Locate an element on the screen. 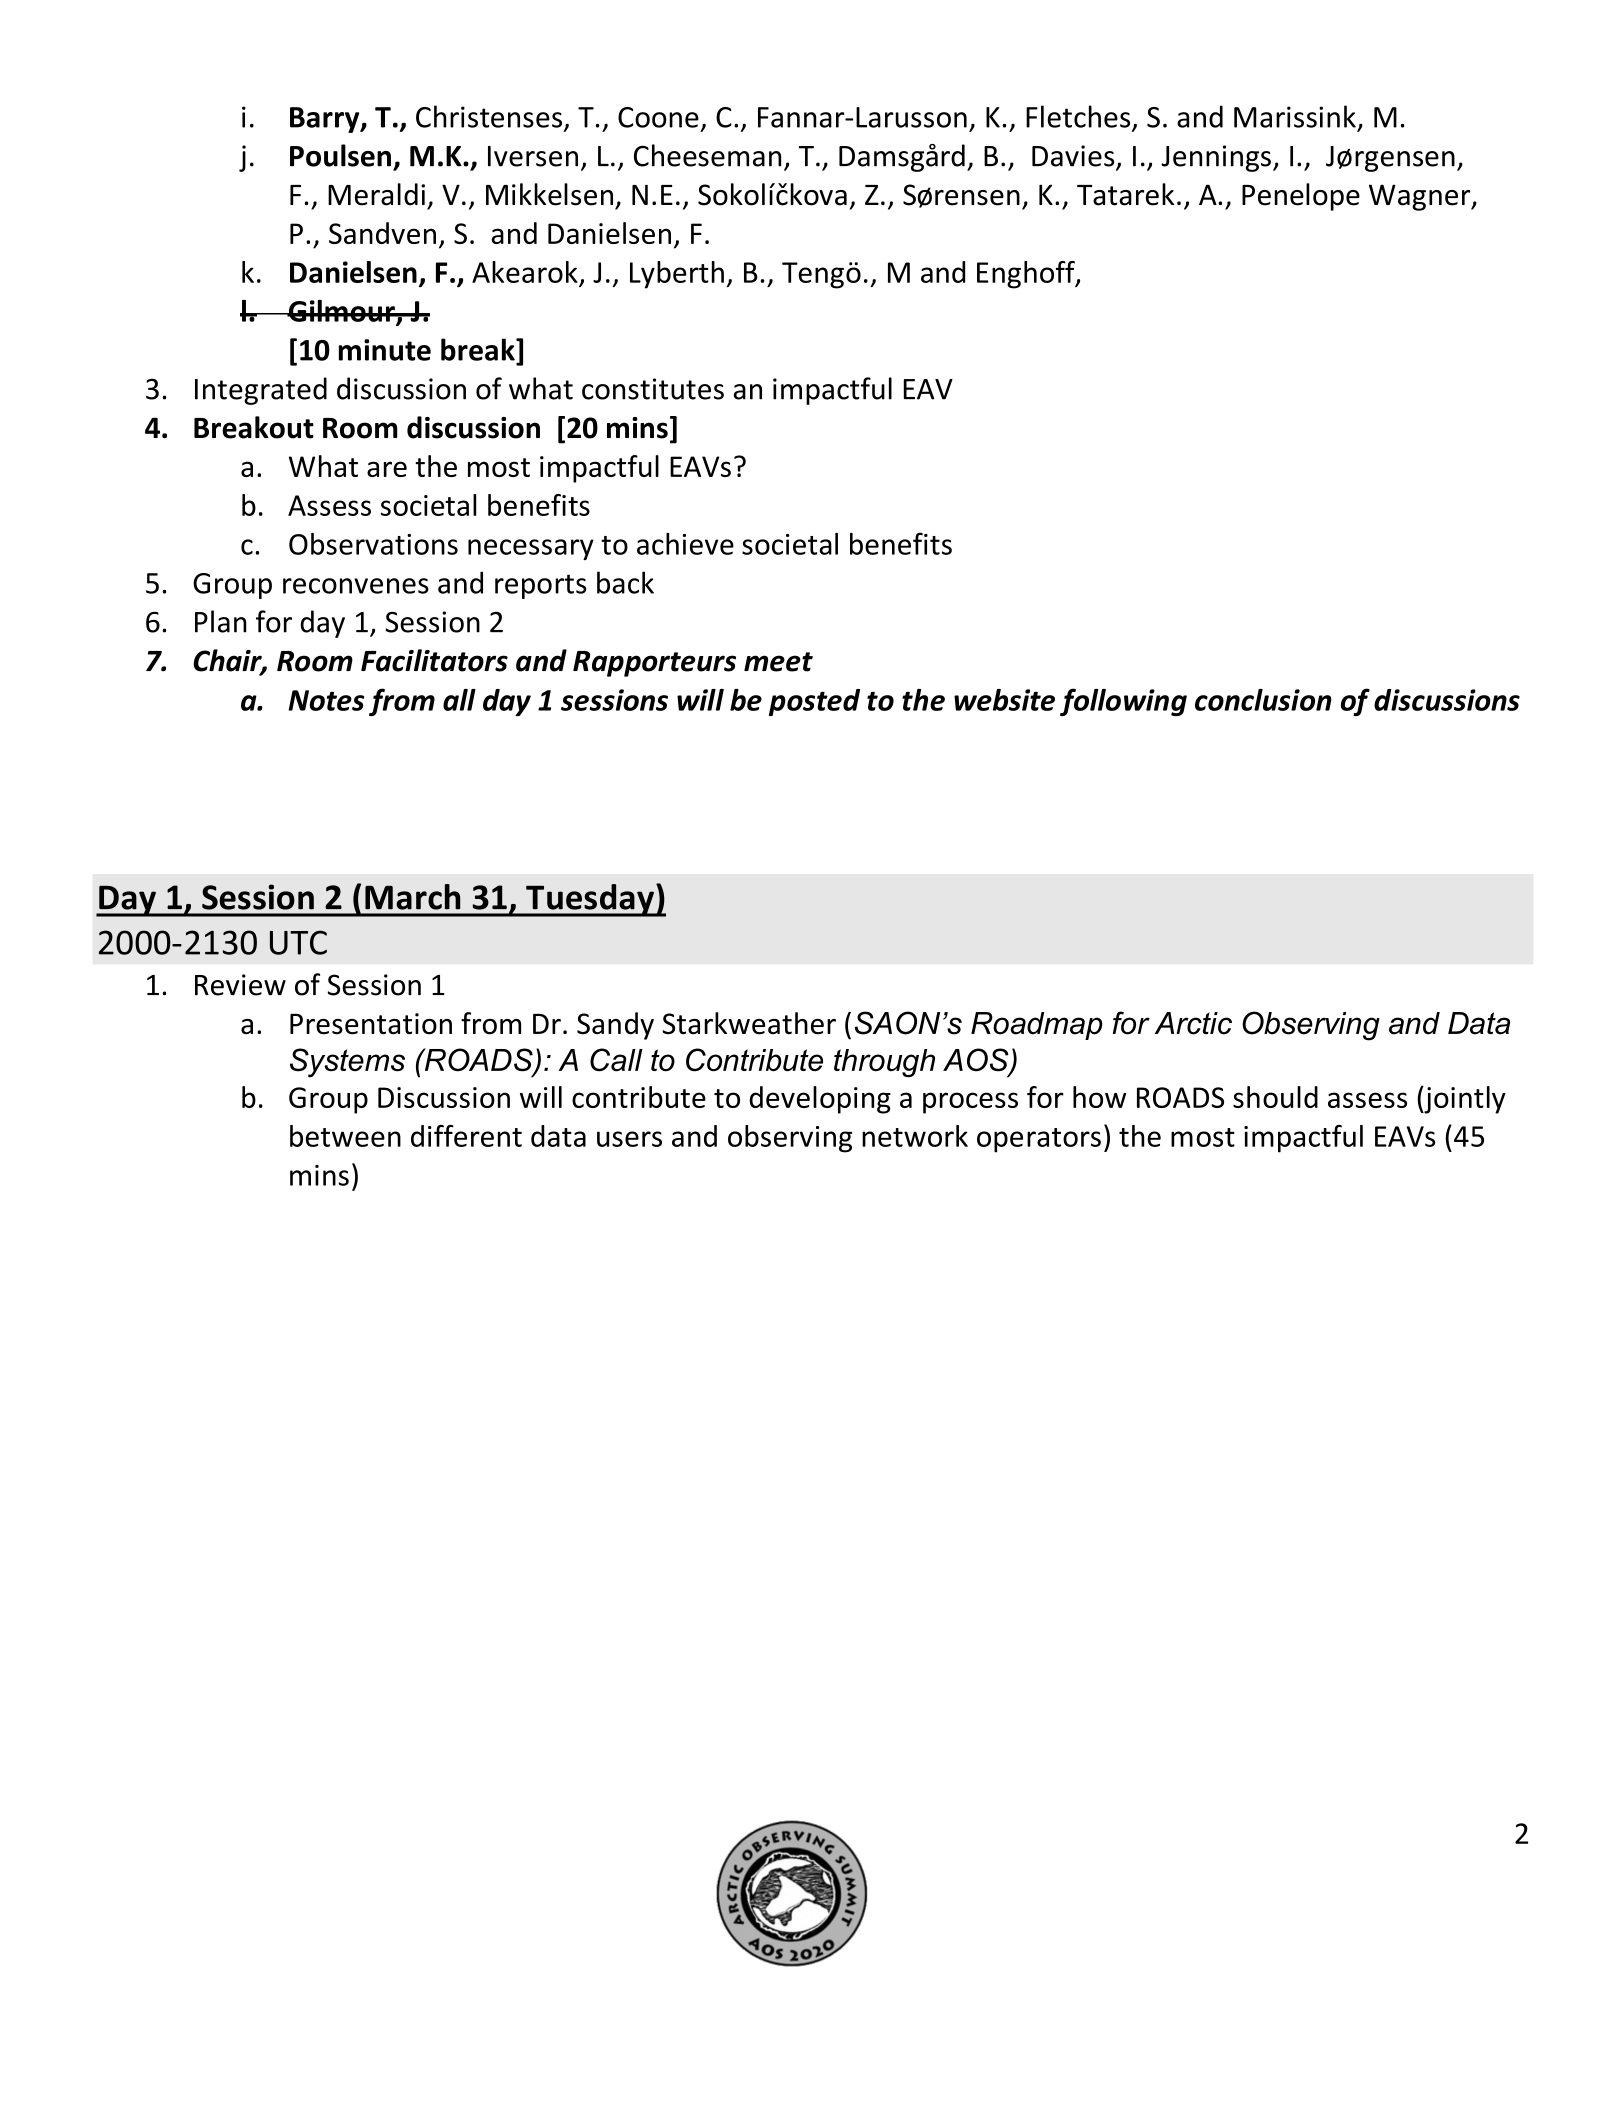 This screenshot has width=1624, height=2101. Jennings is located at coordinates (1216, 158).
